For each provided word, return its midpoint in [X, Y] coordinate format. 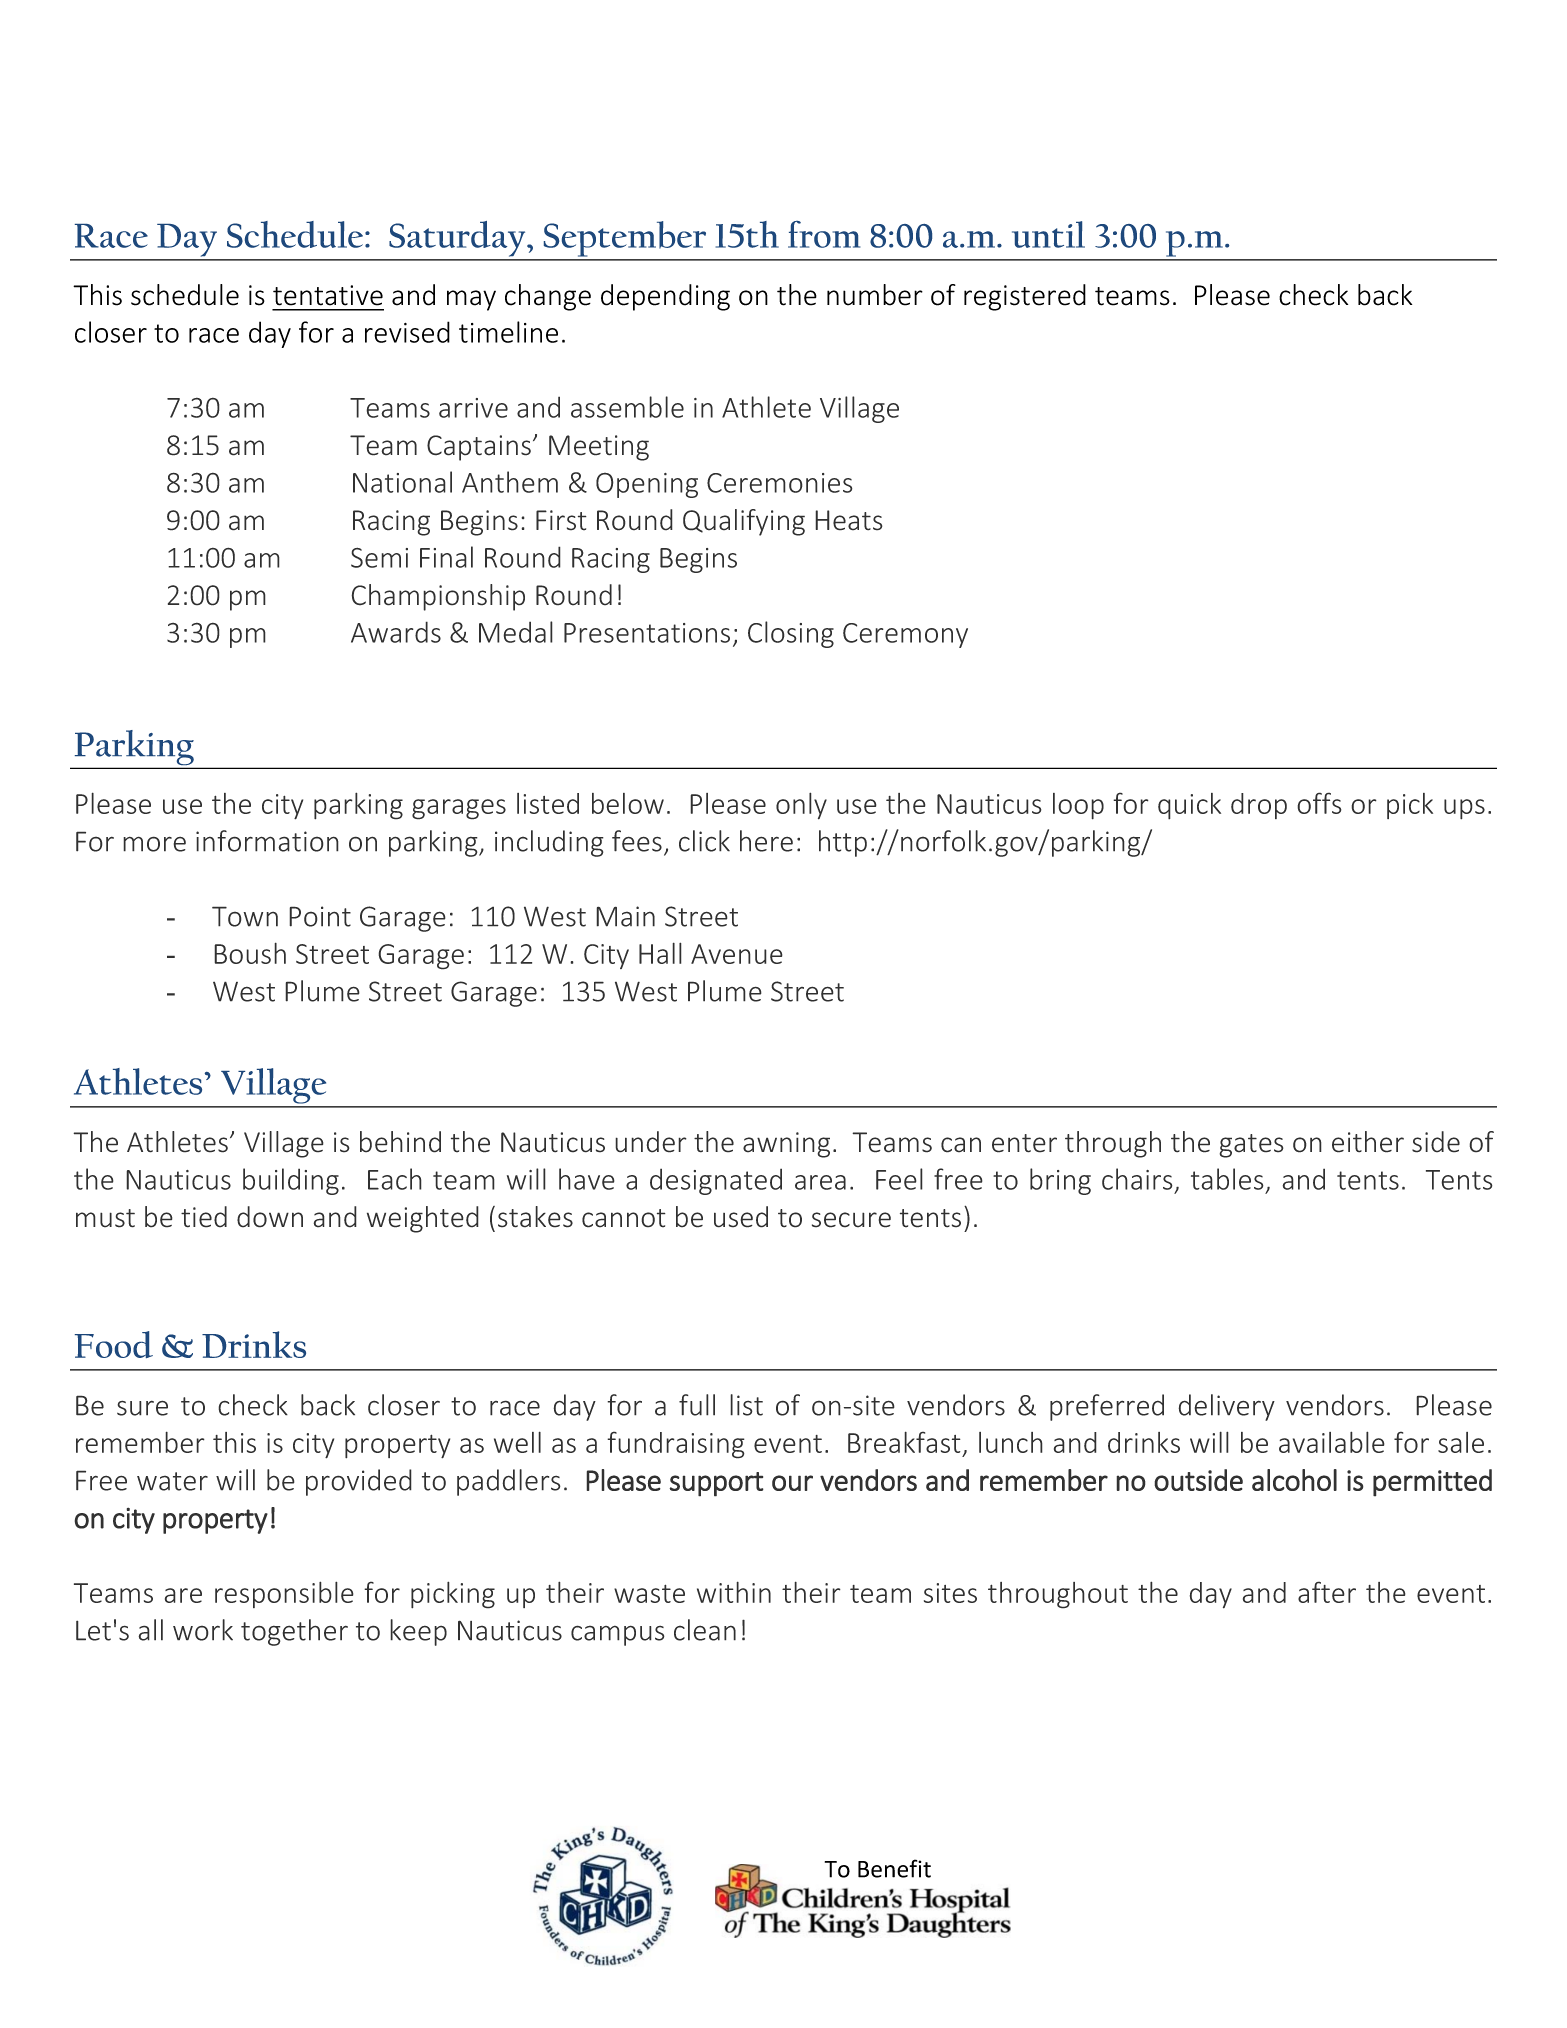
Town [245, 916]
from [824, 234]
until [1048, 234]
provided [359, 1482]
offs [1319, 803]
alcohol [1294, 1480]
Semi [379, 557]
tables [1227, 1179]
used [741, 1217]
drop [1259, 806]
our [792, 1483]
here [766, 841]
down [270, 1217]
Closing [791, 634]
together [294, 1632]
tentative [328, 295]
